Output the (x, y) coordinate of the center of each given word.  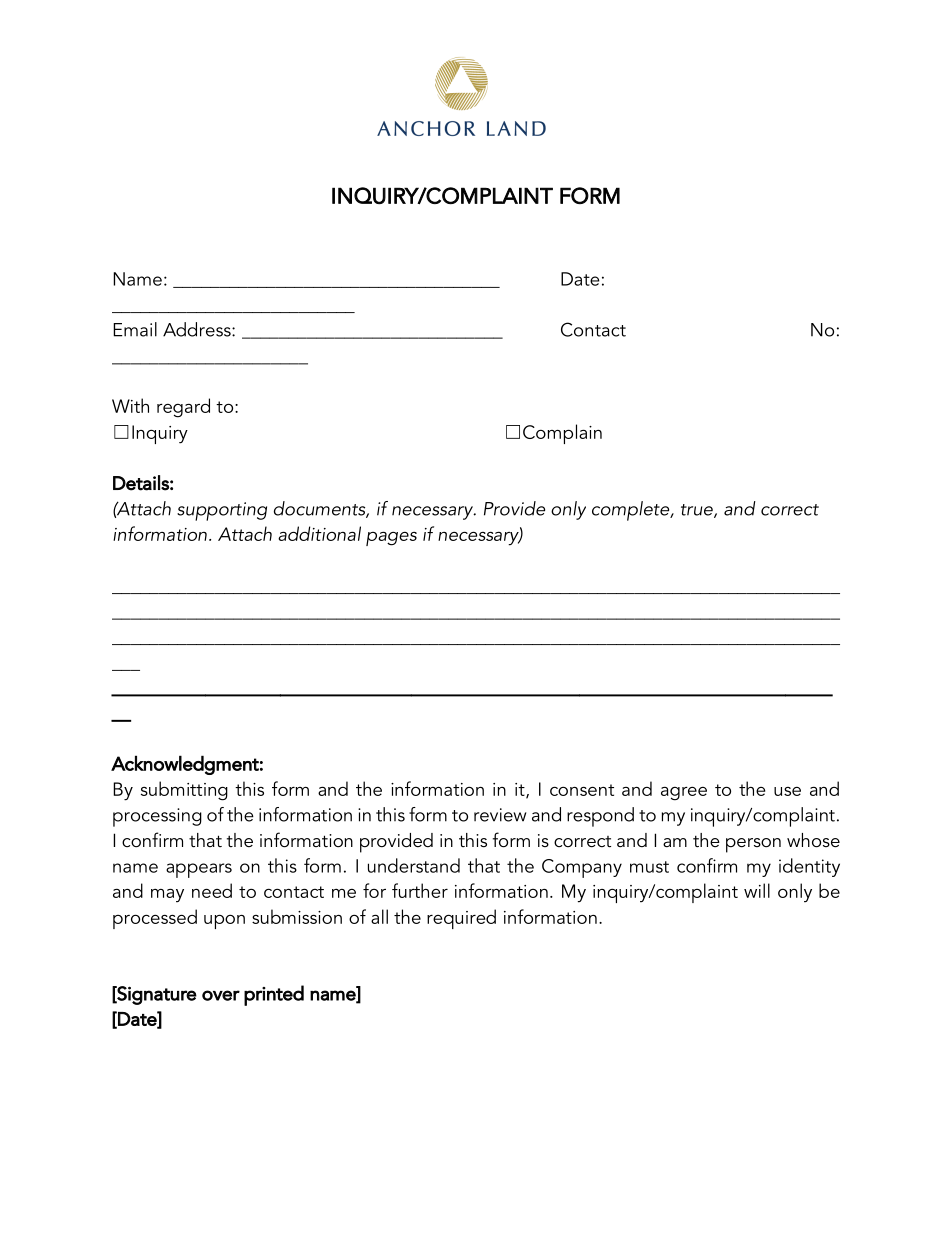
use (787, 791)
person (753, 845)
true (698, 511)
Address (198, 329)
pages (391, 538)
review (500, 815)
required (461, 919)
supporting (222, 511)
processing (157, 817)
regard (183, 408)
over (221, 995)
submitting (184, 791)
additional (319, 533)
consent (582, 790)
